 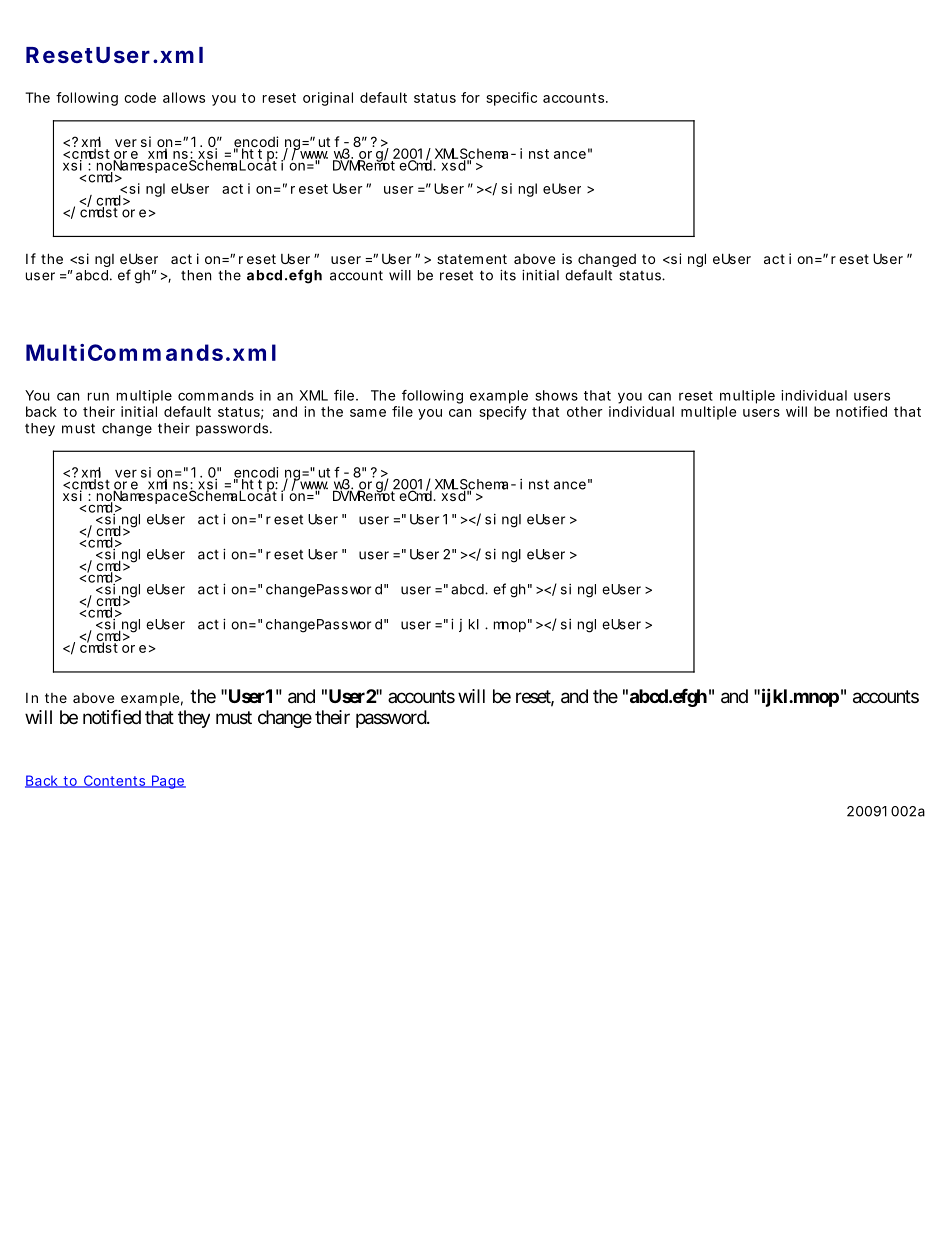 What do you see at coordinates (511, 99) in the document?
I see `specific` at bounding box center [511, 99].
